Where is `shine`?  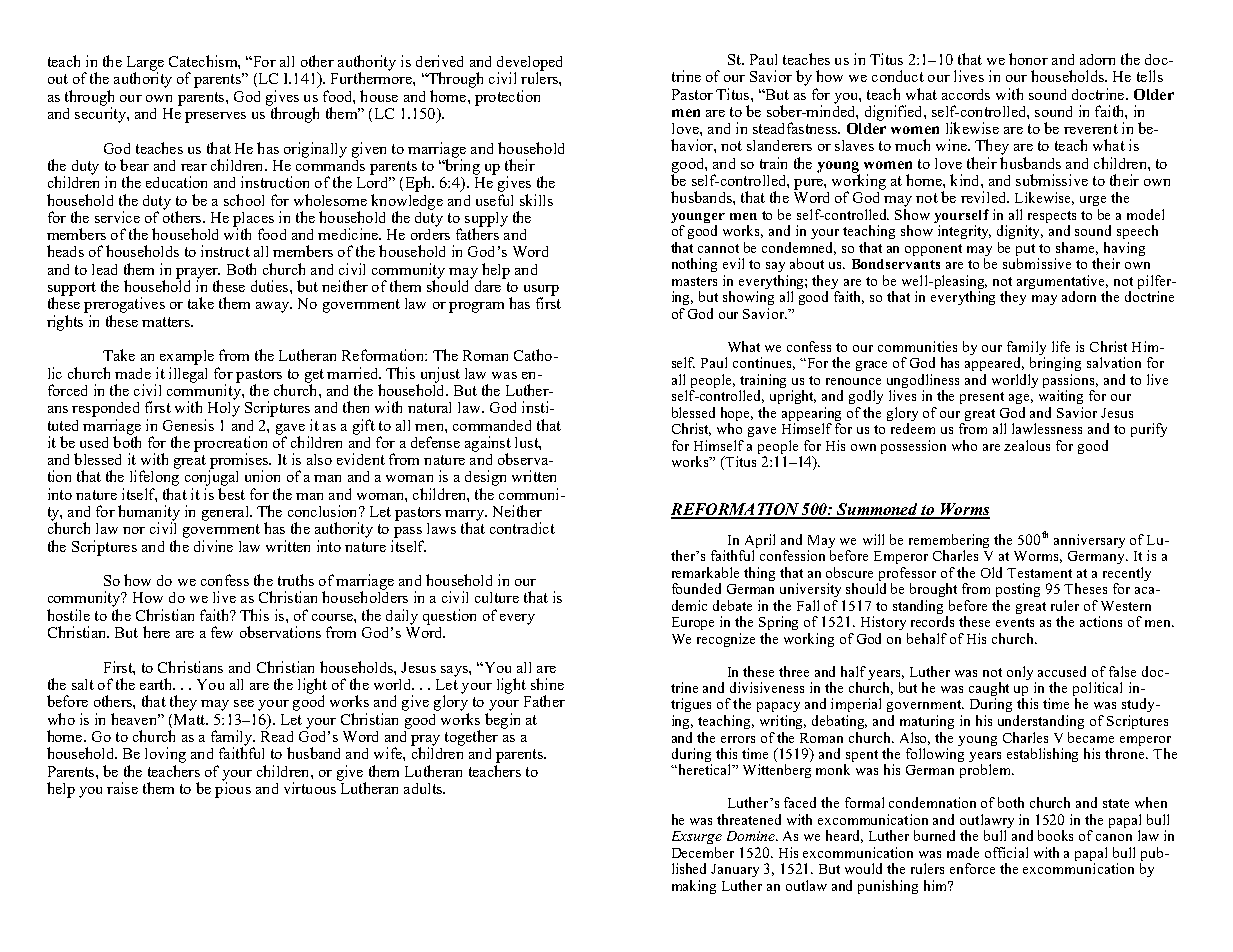 shine is located at coordinates (547, 684).
